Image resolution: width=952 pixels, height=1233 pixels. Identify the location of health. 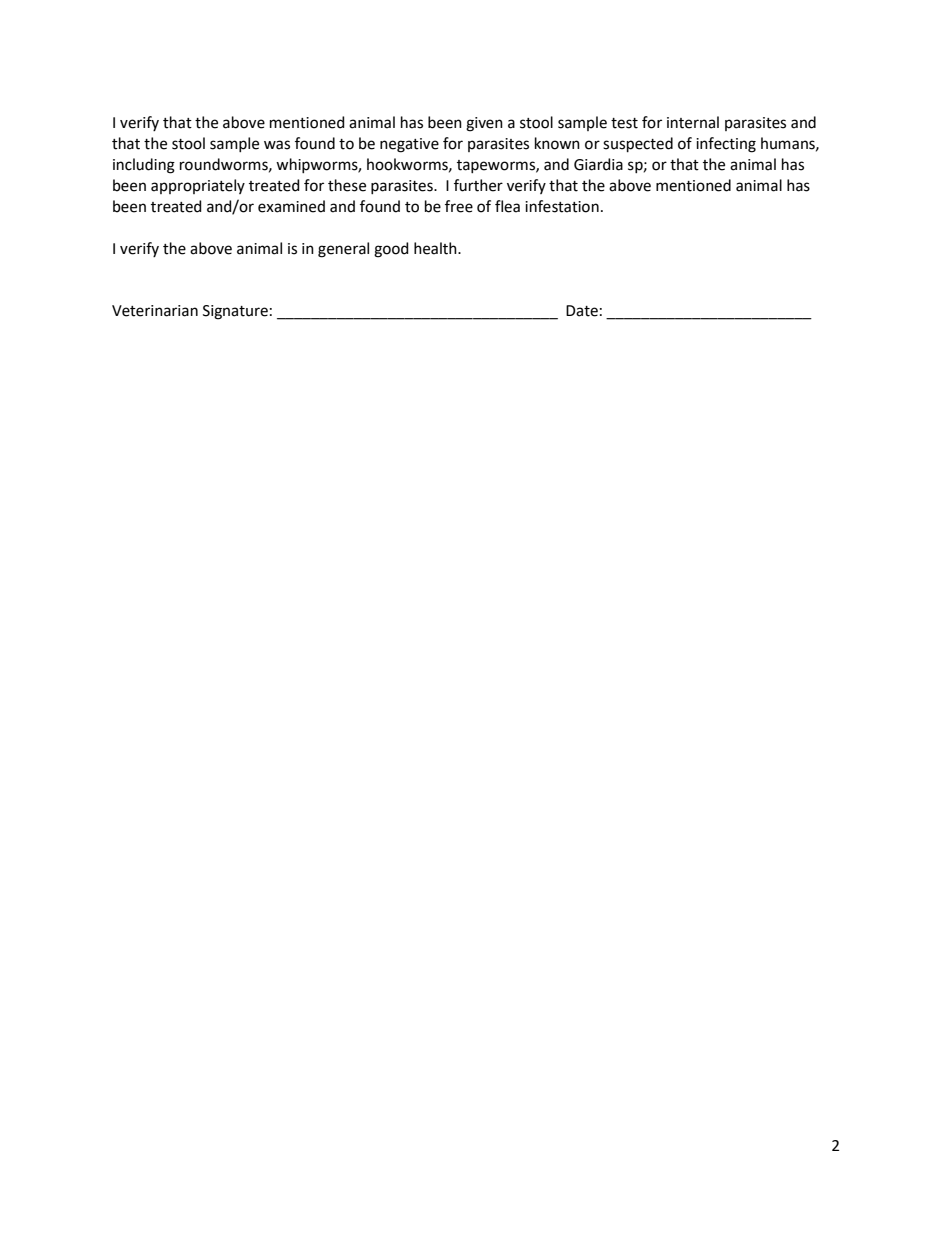
(436, 248).
